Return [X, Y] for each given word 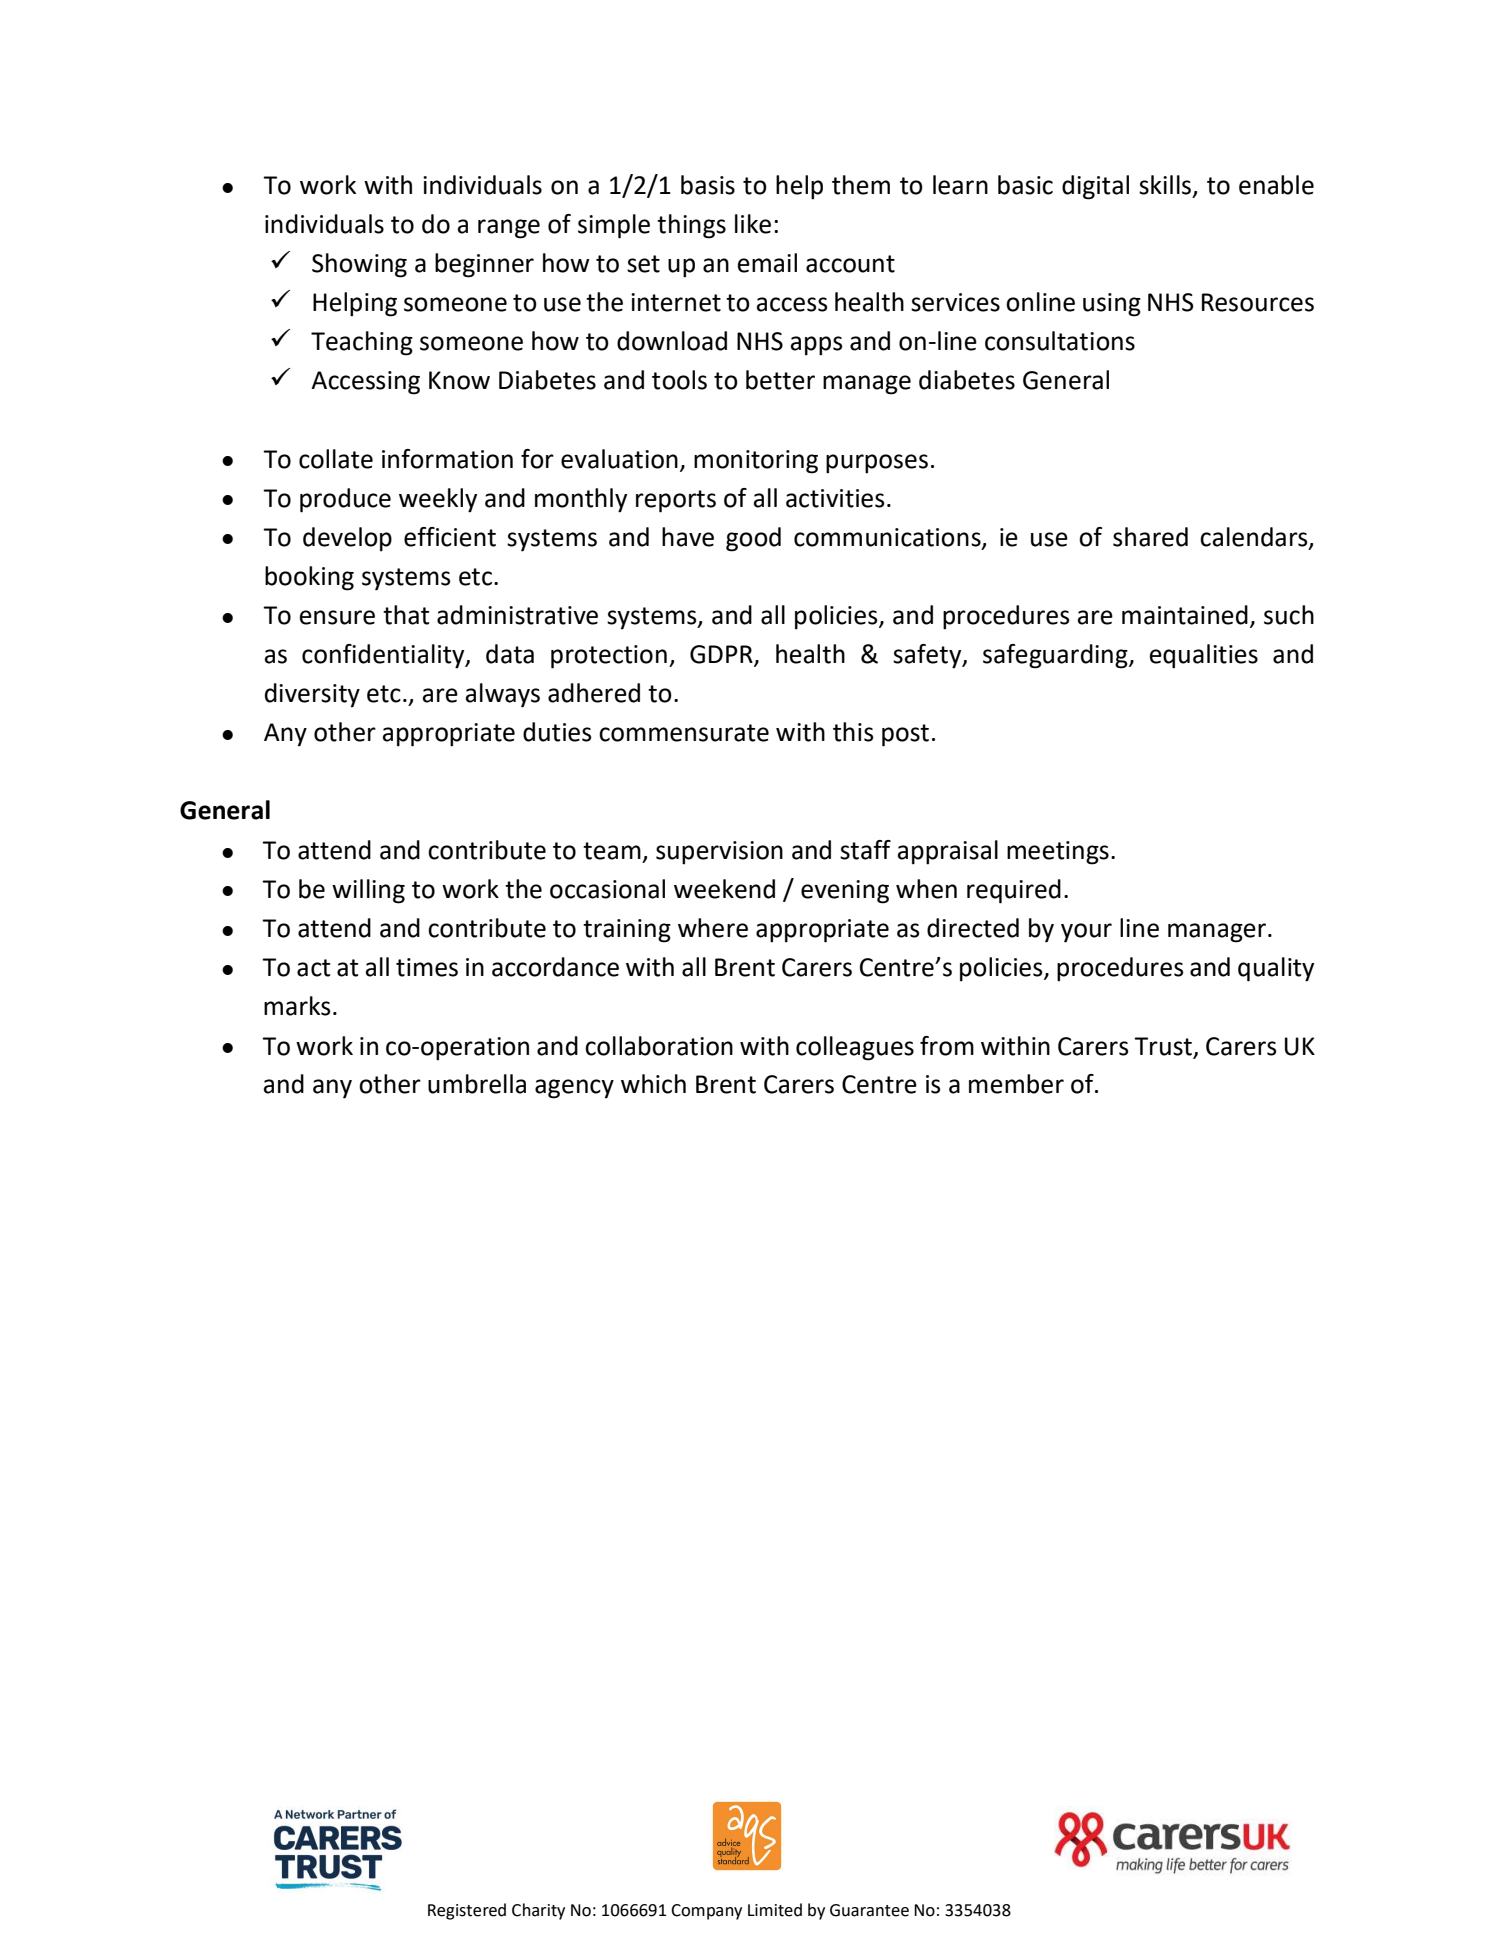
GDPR [722, 655]
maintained [1185, 615]
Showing [359, 265]
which [653, 1084]
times [427, 967]
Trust [1163, 1046]
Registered [467, 1911]
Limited [775, 1910]
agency [574, 1089]
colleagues [855, 1048]
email [767, 263]
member [1016, 1084]
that [406, 615]
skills [1165, 185]
